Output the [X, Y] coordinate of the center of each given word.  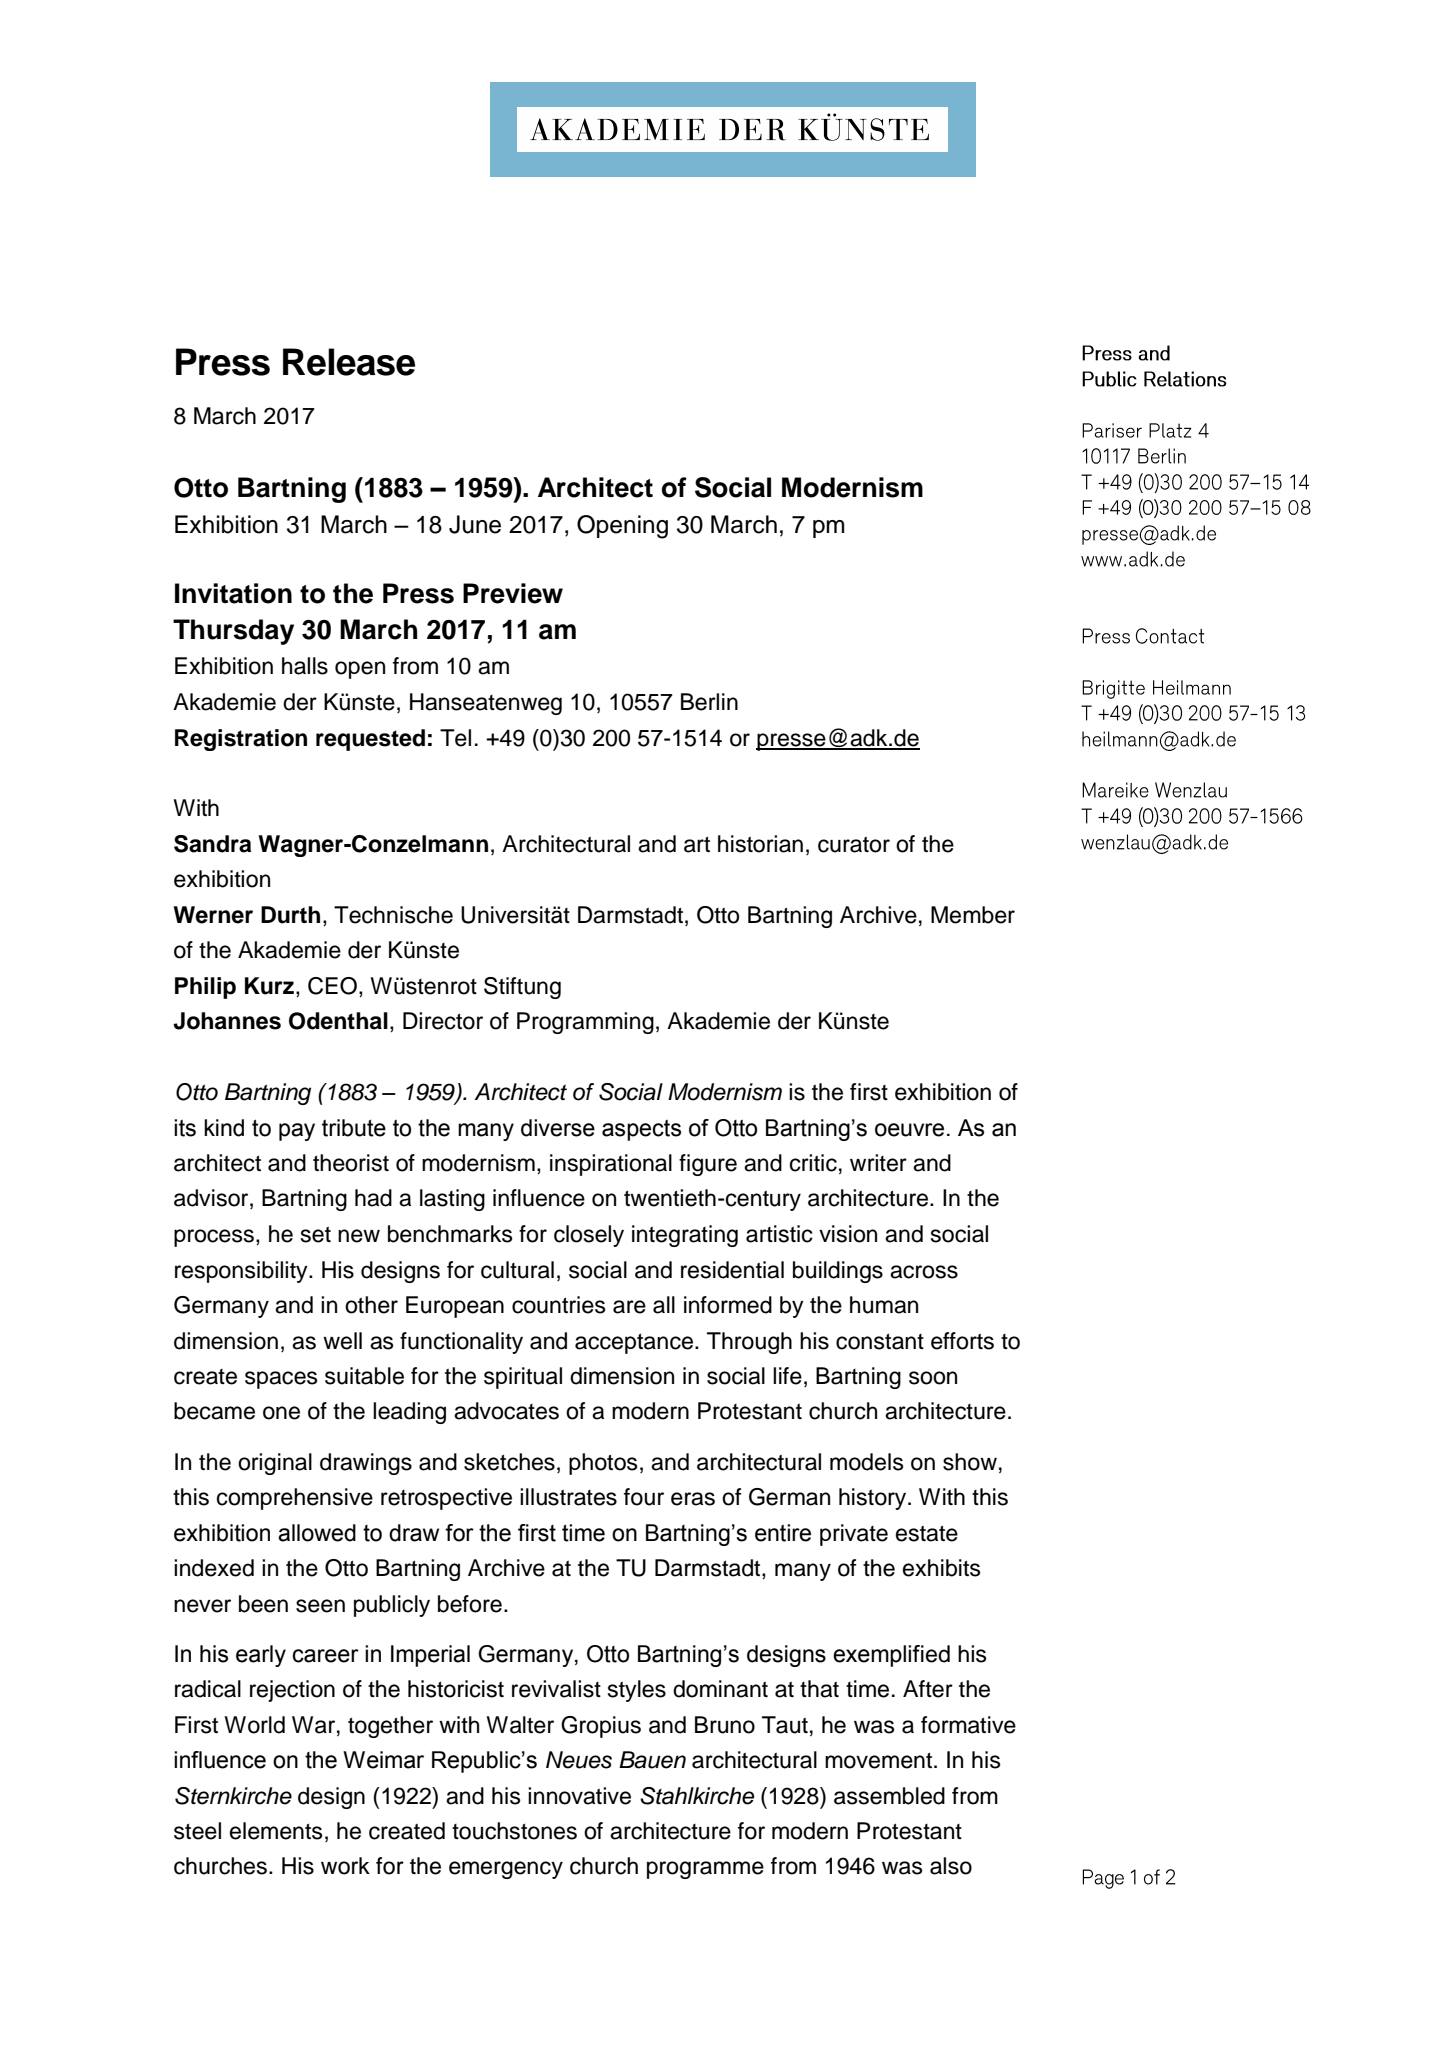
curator [854, 844]
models [867, 1462]
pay [297, 1132]
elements [276, 1831]
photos [603, 1464]
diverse [558, 1128]
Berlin [709, 702]
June [475, 524]
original [275, 1464]
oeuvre [909, 1130]
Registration [241, 740]
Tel [455, 738]
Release [349, 362]
